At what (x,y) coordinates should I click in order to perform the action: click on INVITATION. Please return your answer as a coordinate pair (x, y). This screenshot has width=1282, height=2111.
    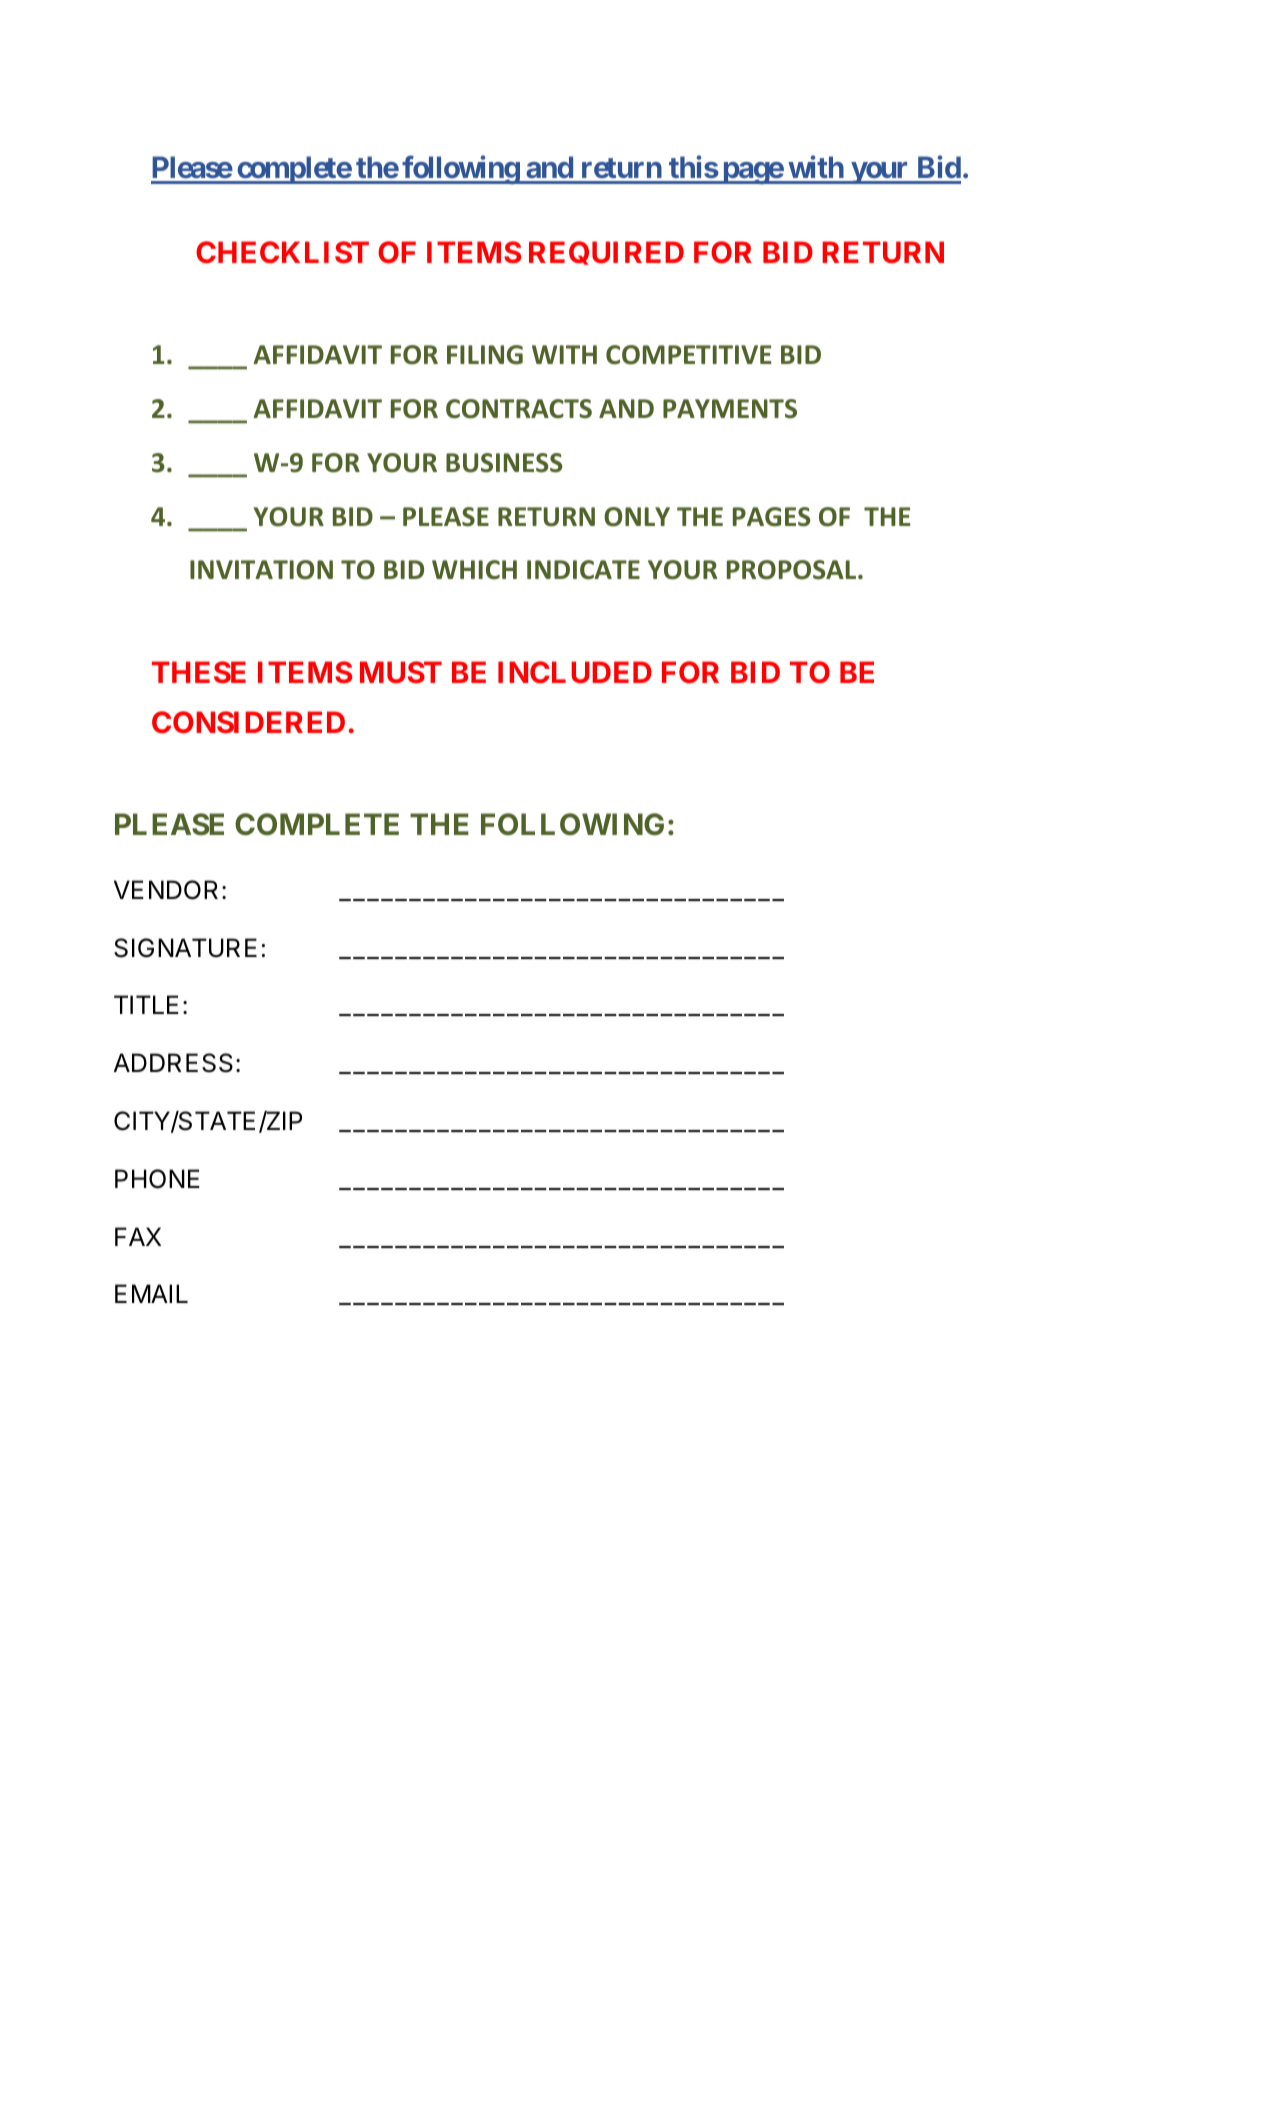
    Looking at the image, I should click on (261, 570).
